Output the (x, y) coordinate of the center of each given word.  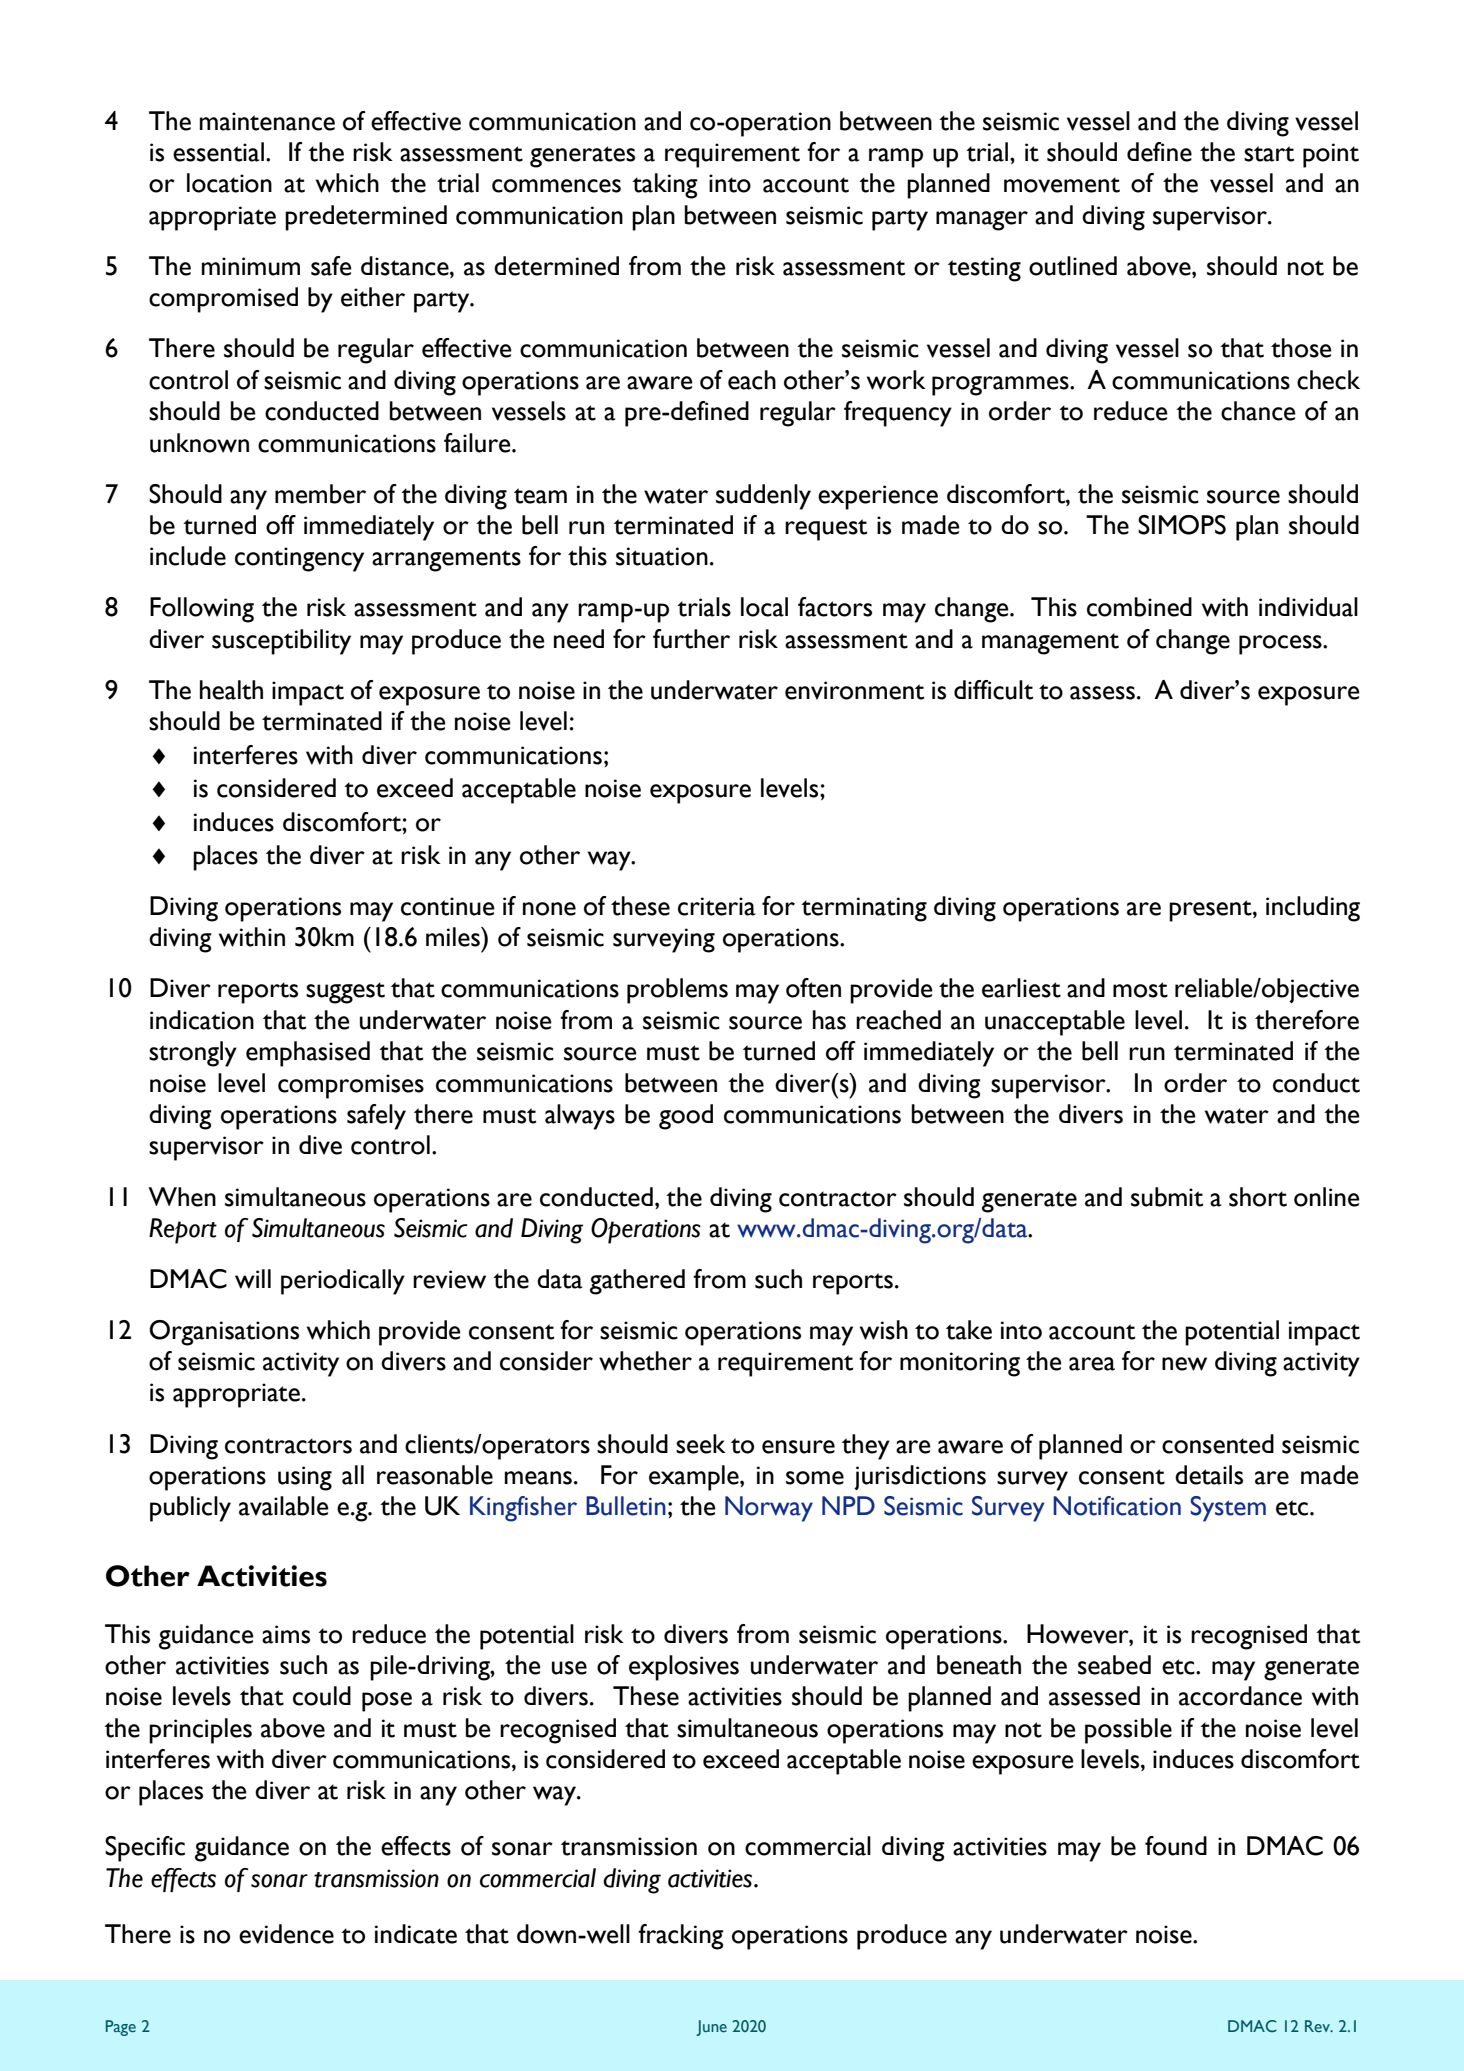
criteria (716, 906)
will (253, 1279)
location (229, 183)
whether (645, 1361)
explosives (684, 1668)
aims (286, 1634)
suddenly (763, 497)
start (1269, 154)
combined (1139, 607)
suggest (345, 993)
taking (665, 186)
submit (1167, 1197)
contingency (299, 559)
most (1140, 990)
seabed (1114, 1665)
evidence (286, 1934)
